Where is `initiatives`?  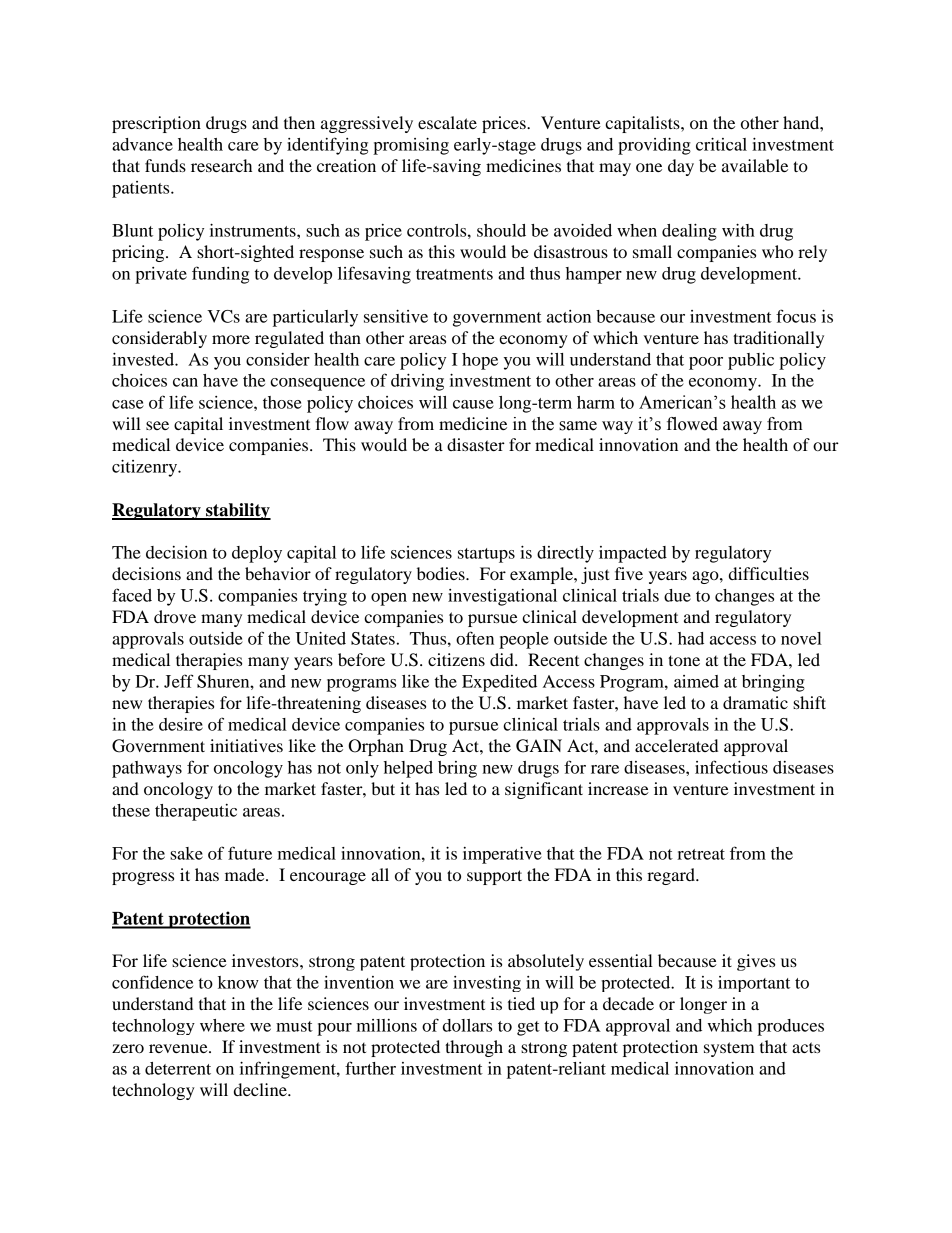 initiatives is located at coordinates (246, 745).
